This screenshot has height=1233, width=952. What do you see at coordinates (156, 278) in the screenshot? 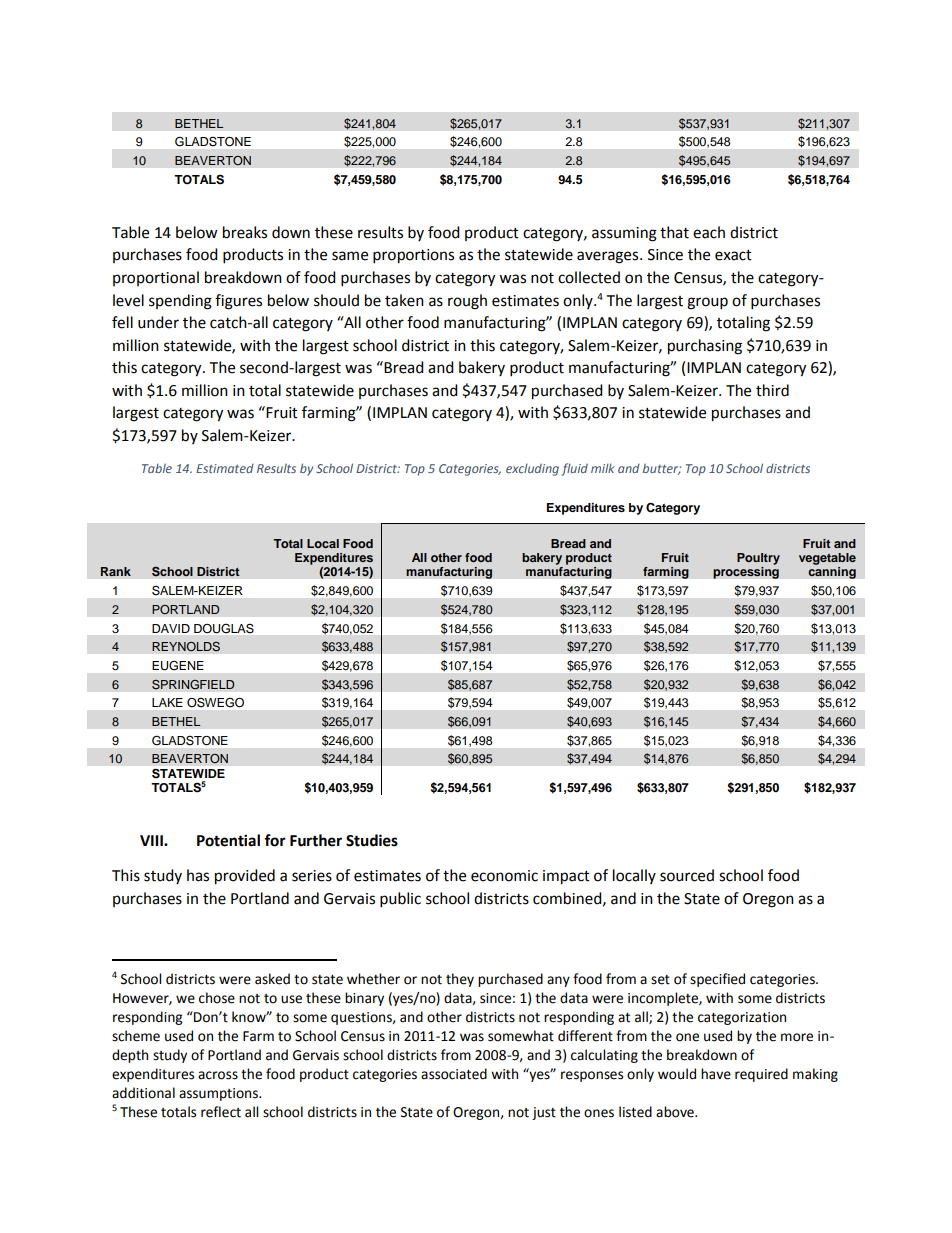
I see `proportional` at bounding box center [156, 278].
